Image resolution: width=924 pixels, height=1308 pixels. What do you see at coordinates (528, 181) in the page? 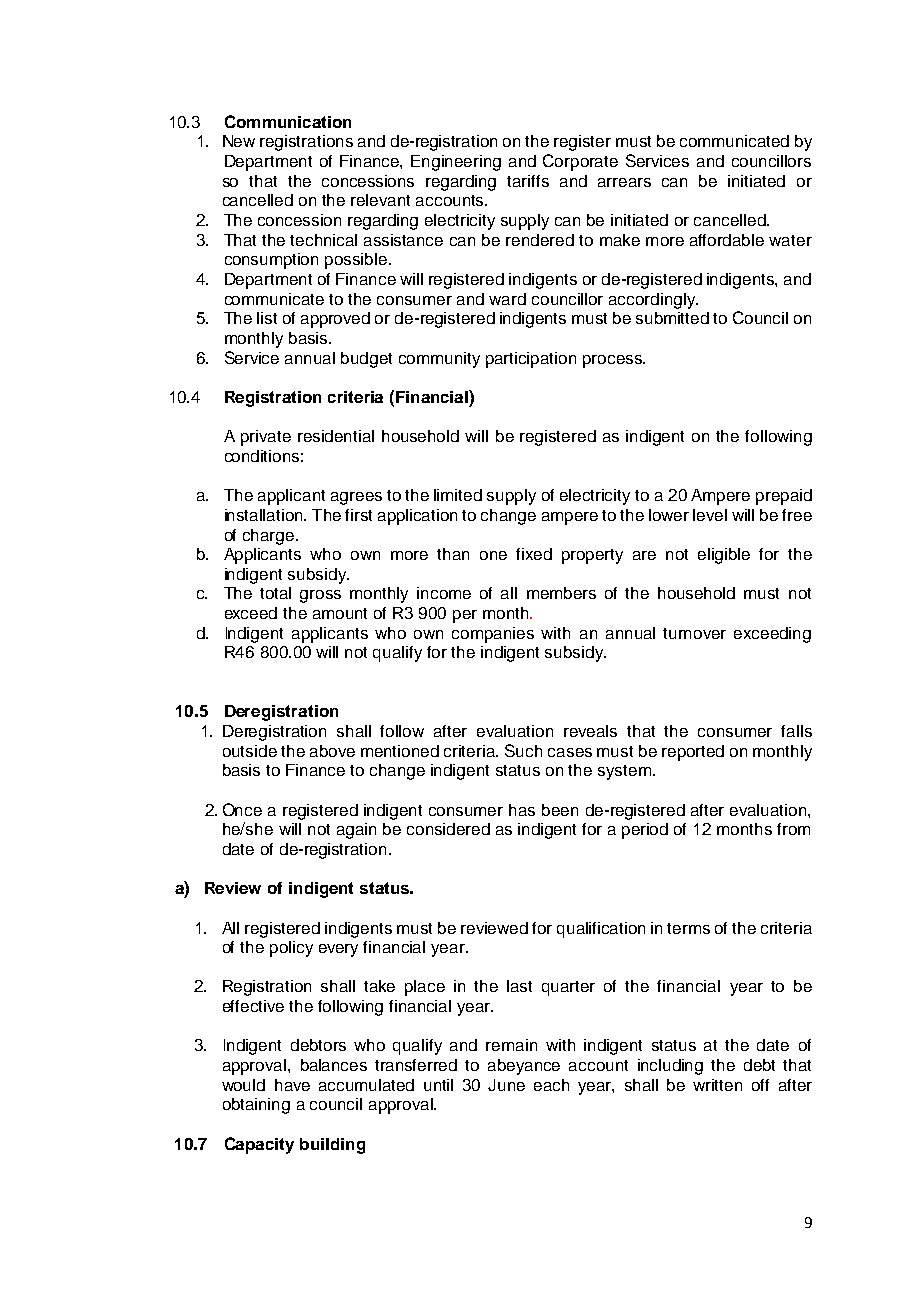
I see `tariffs` at bounding box center [528, 181].
